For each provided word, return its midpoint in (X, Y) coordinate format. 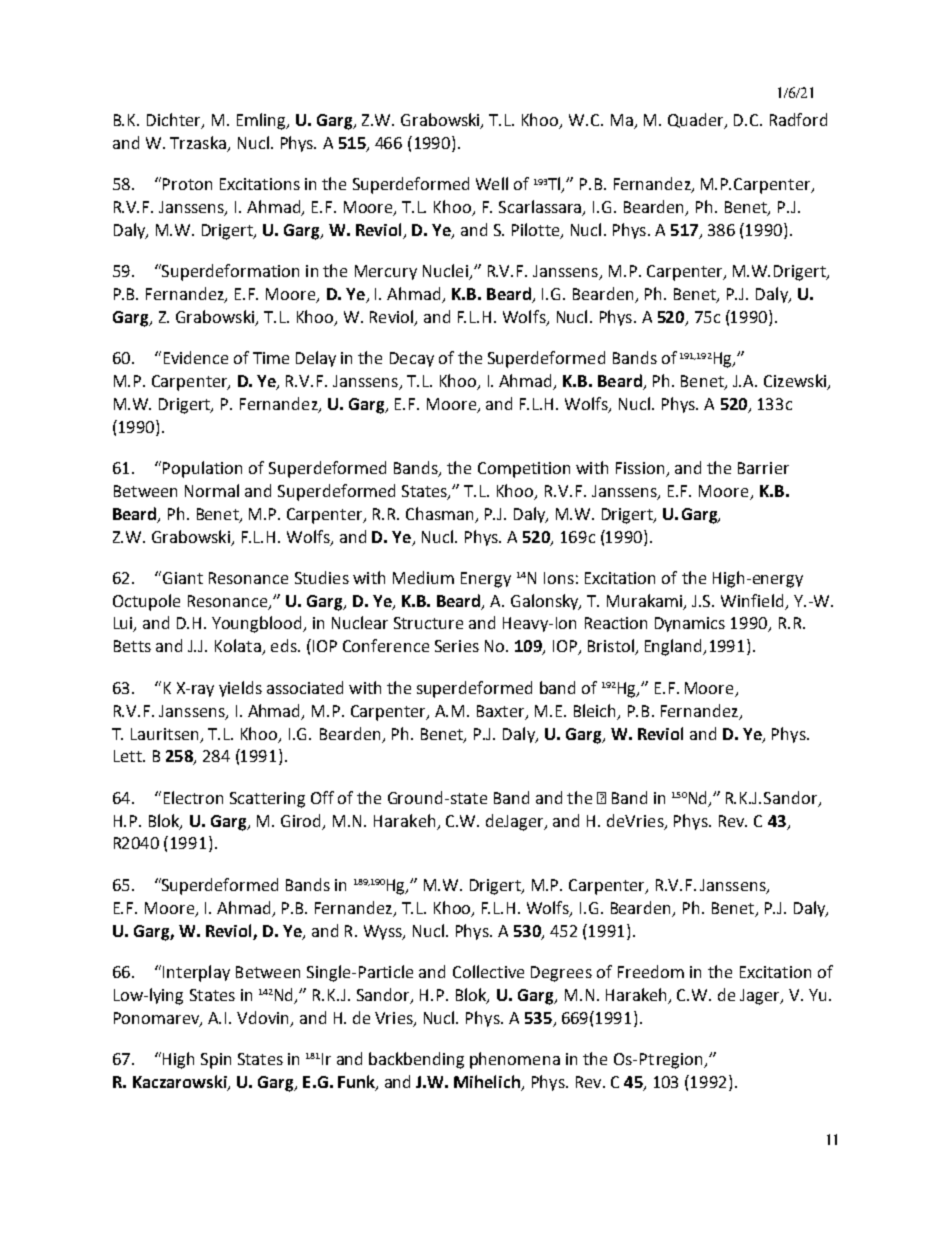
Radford (798, 119)
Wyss (384, 932)
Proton (187, 184)
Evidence (196, 357)
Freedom (651, 971)
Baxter (502, 712)
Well (492, 183)
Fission (640, 468)
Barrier (763, 468)
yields (240, 689)
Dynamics (690, 624)
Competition (524, 470)
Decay (412, 359)
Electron (193, 797)
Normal (212, 490)
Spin (216, 1061)
